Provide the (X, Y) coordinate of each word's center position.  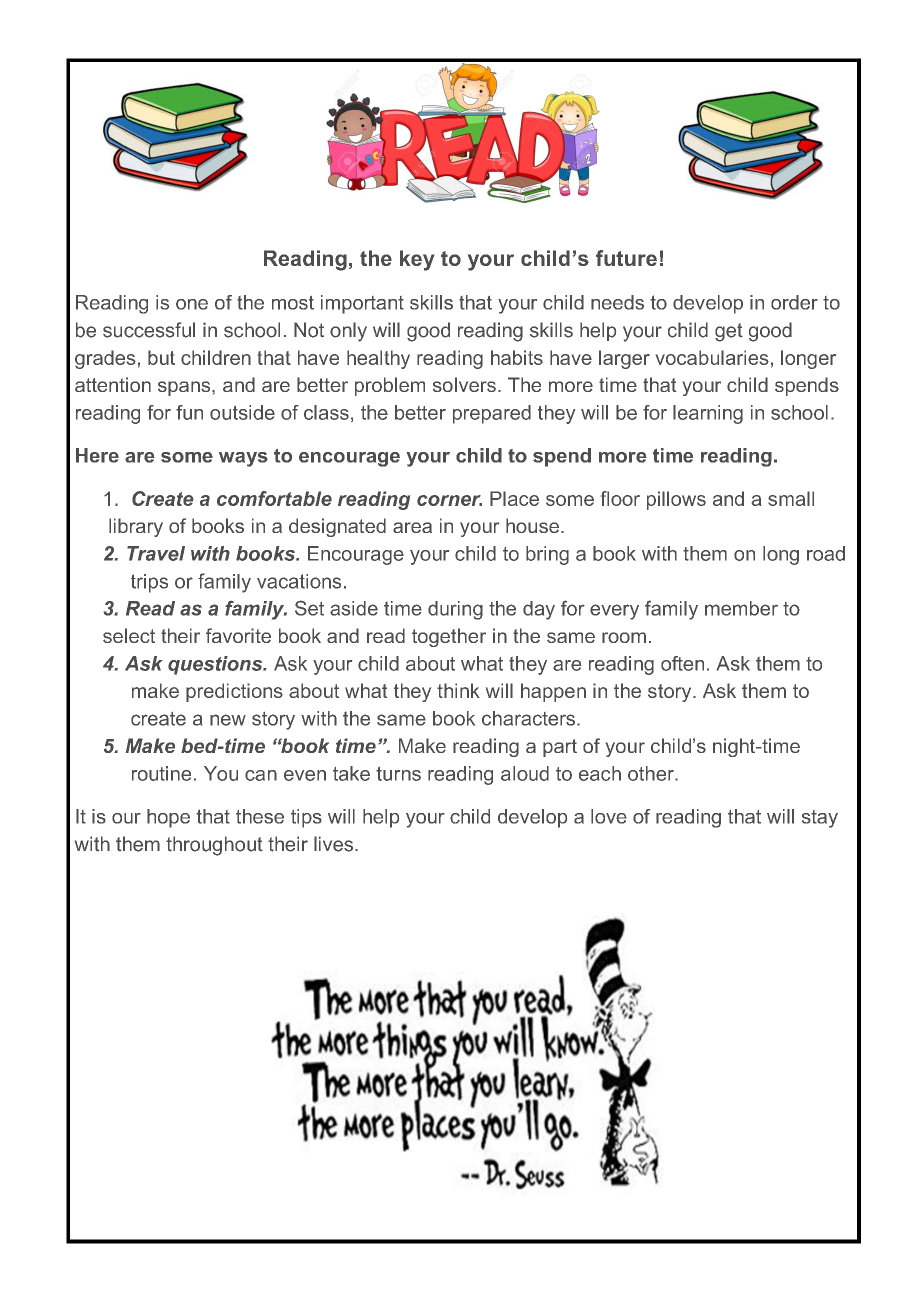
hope (168, 818)
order (794, 302)
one (192, 304)
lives (333, 844)
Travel (156, 553)
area (412, 527)
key (417, 260)
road (826, 553)
